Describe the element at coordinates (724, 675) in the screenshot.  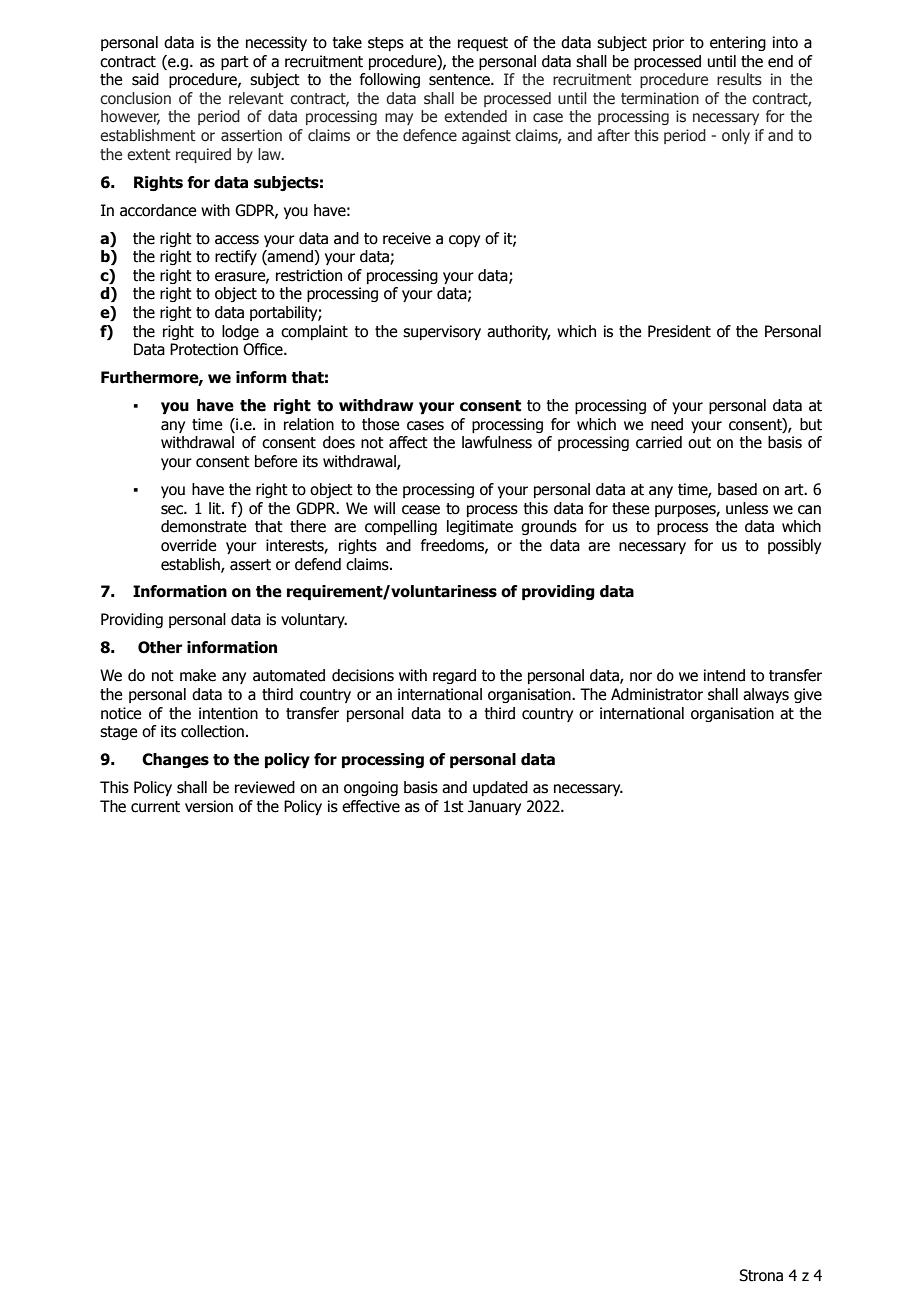
I see `intend` at that location.
